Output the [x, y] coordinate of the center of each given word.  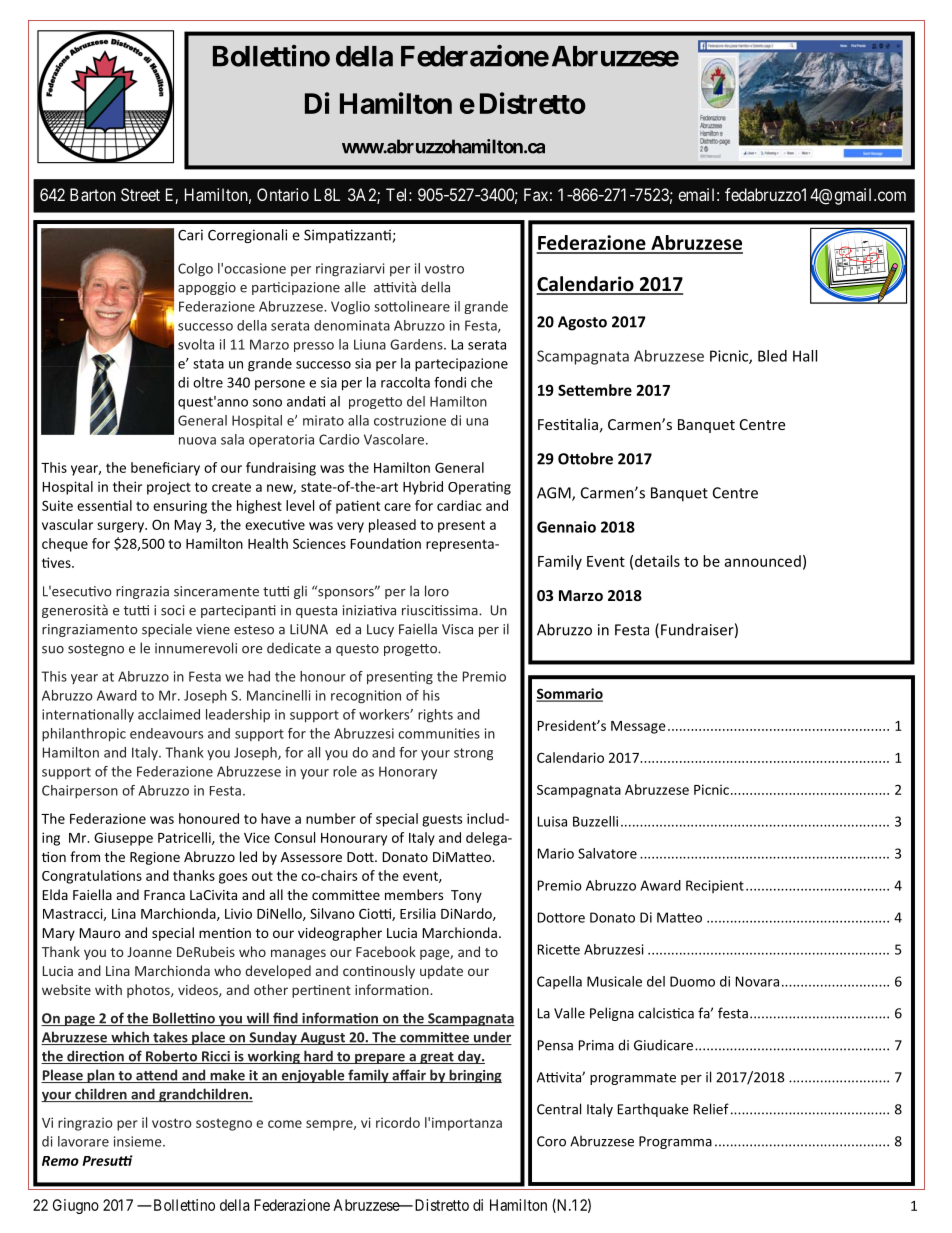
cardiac [459, 505]
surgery [121, 527]
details [657, 561]
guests [442, 820]
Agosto [582, 323]
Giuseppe [123, 839]
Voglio [350, 308]
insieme [139, 1141]
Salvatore [607, 853]
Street [140, 194]
